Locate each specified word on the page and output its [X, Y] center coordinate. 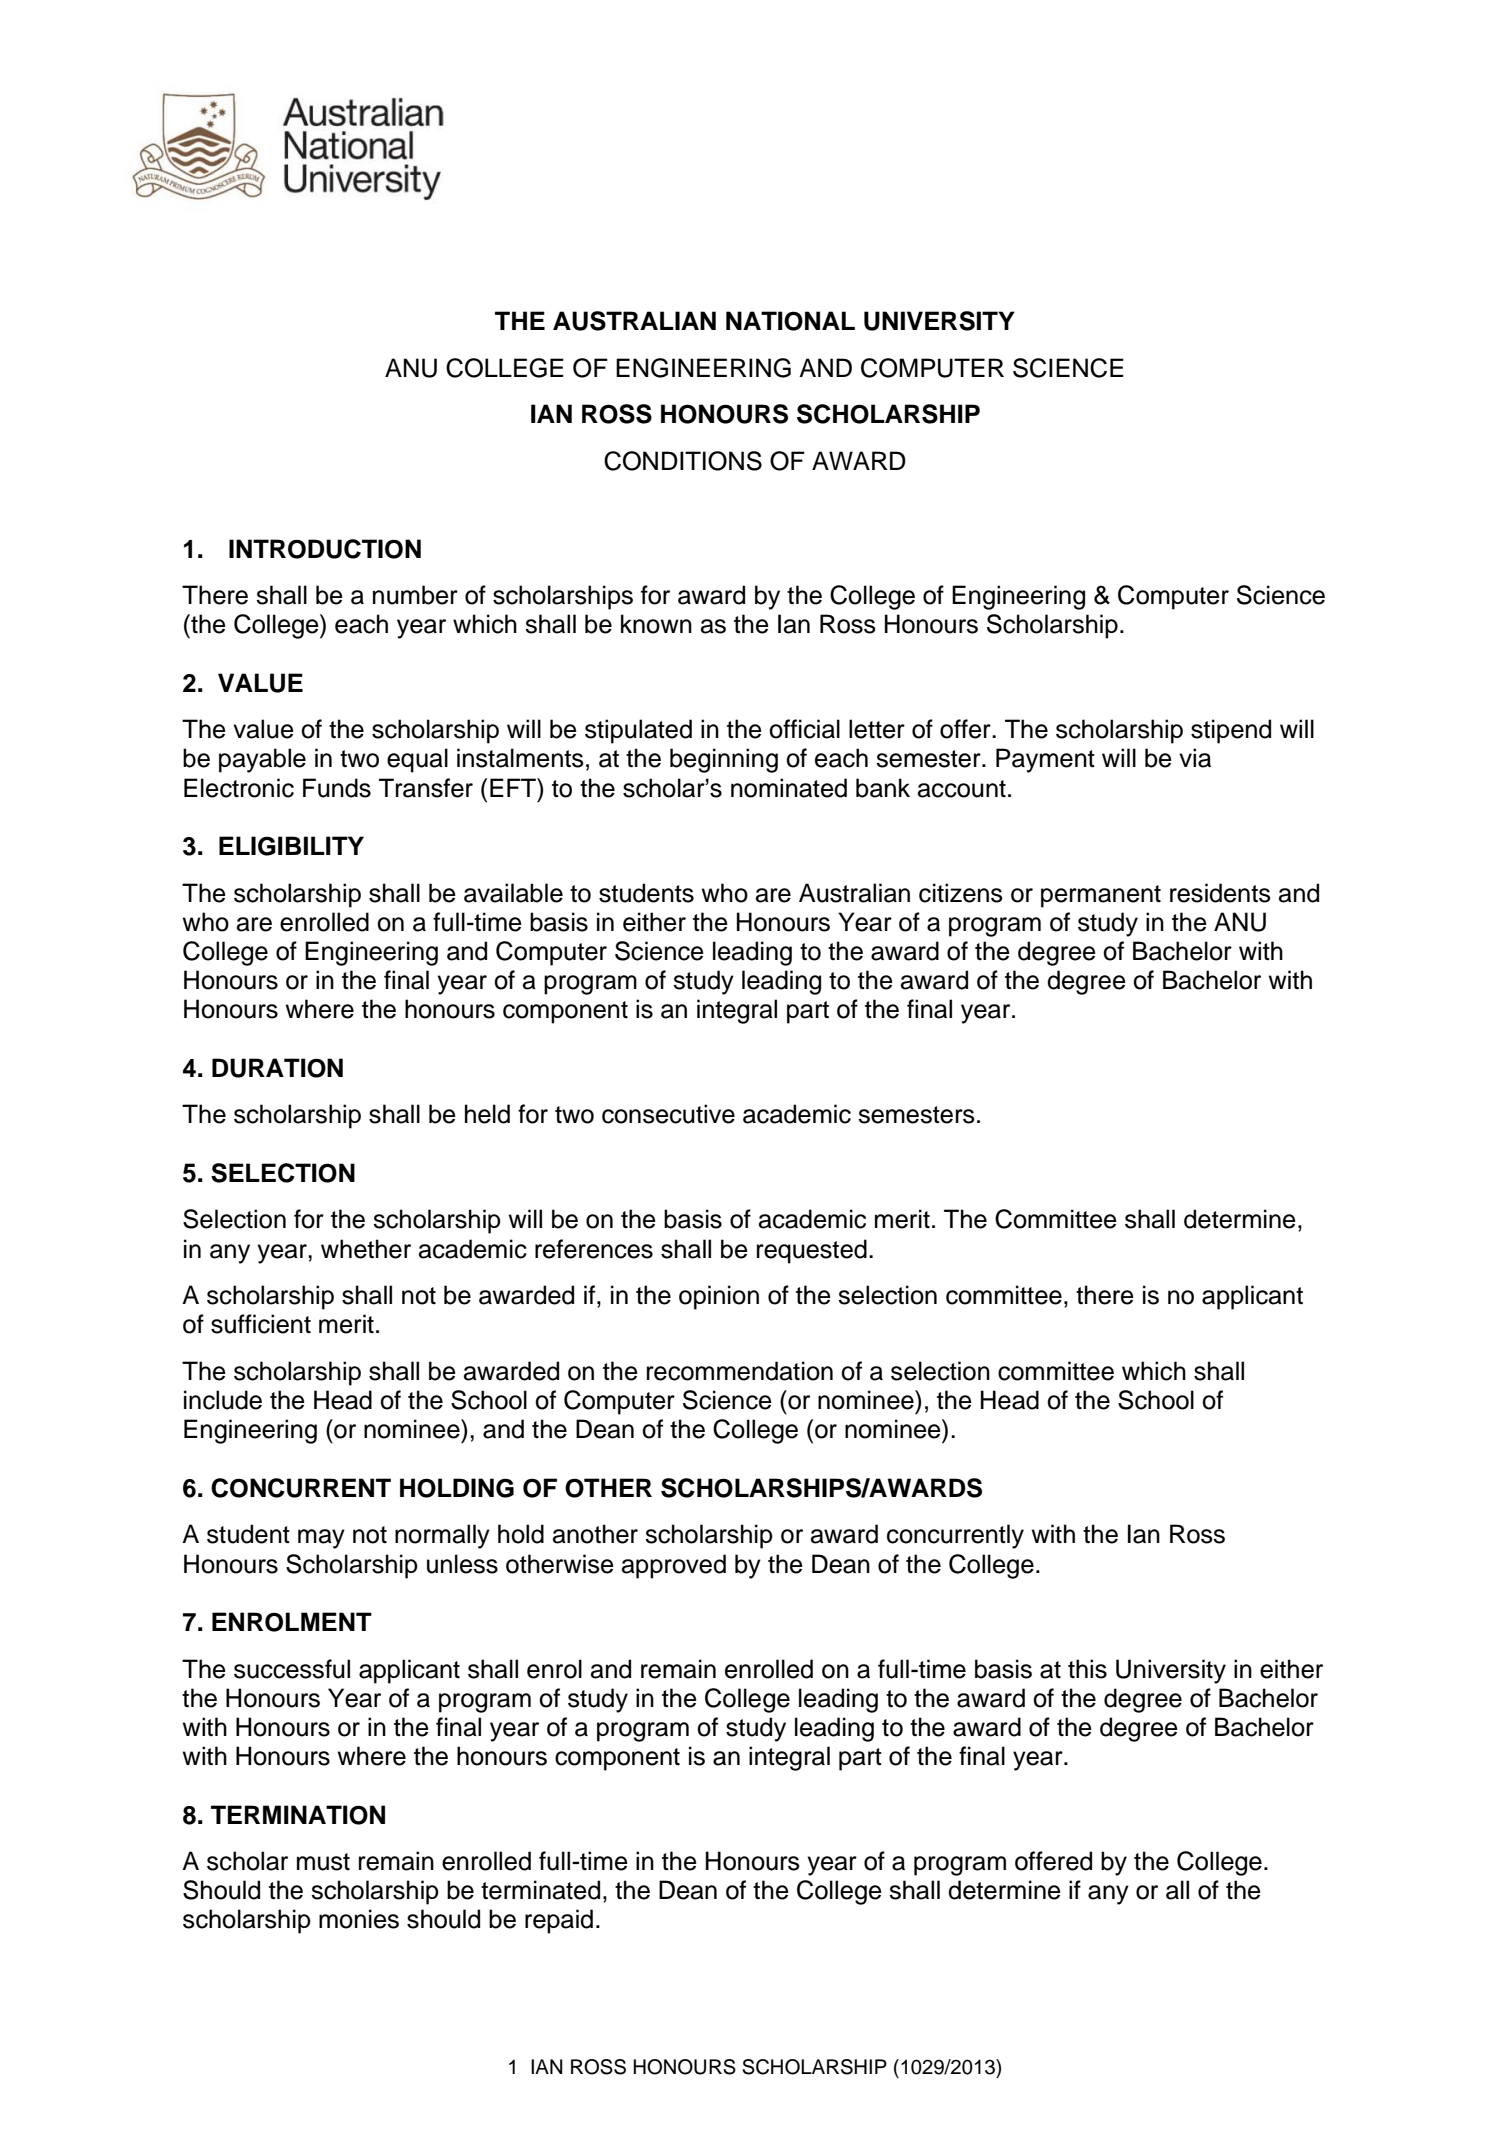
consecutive [668, 1114]
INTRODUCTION [325, 549]
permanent [1101, 896]
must [323, 1862]
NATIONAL [790, 321]
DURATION [277, 1068]
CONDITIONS [683, 461]
